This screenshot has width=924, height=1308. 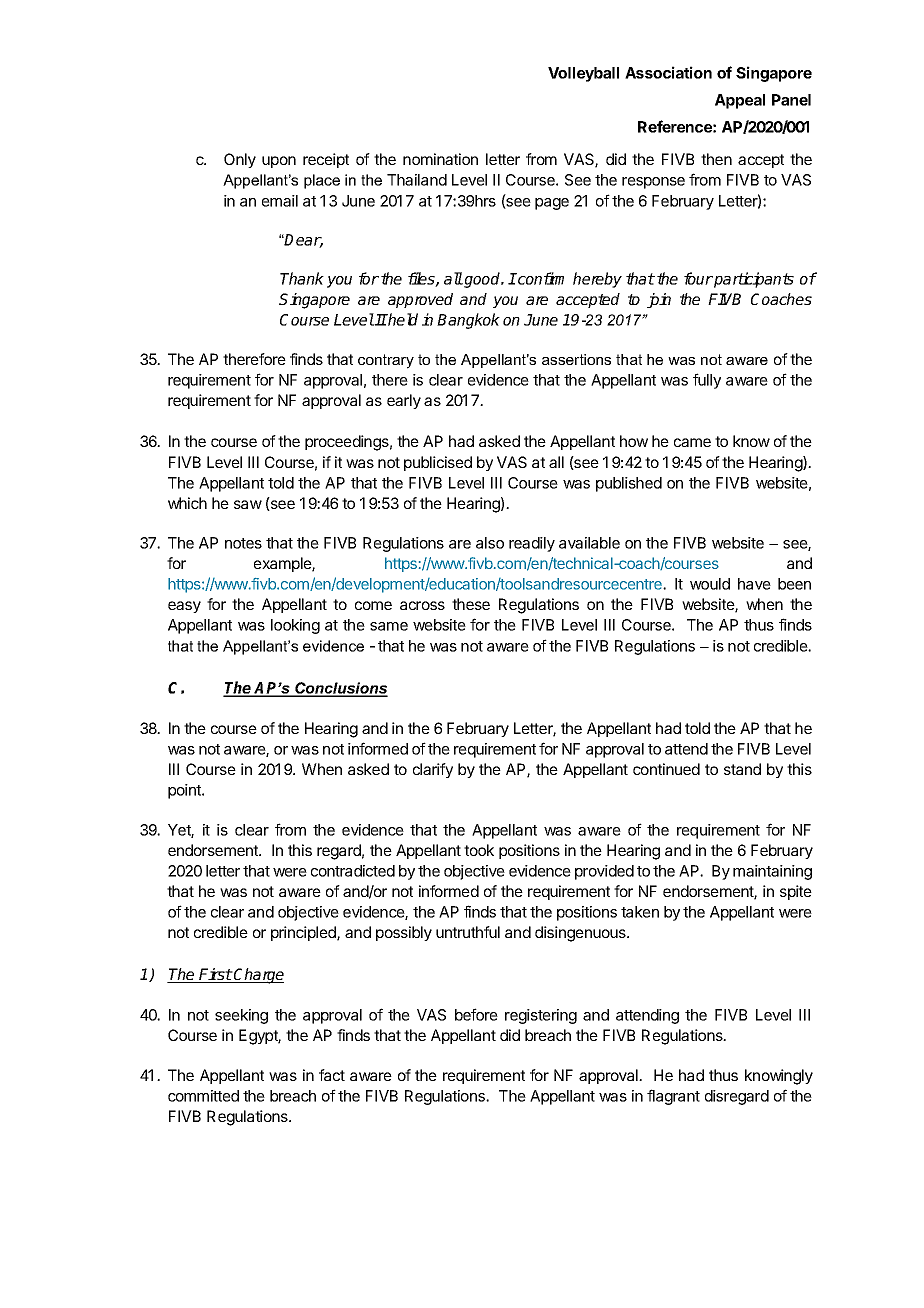 What do you see at coordinates (479, 850) in the screenshot?
I see `took` at bounding box center [479, 850].
